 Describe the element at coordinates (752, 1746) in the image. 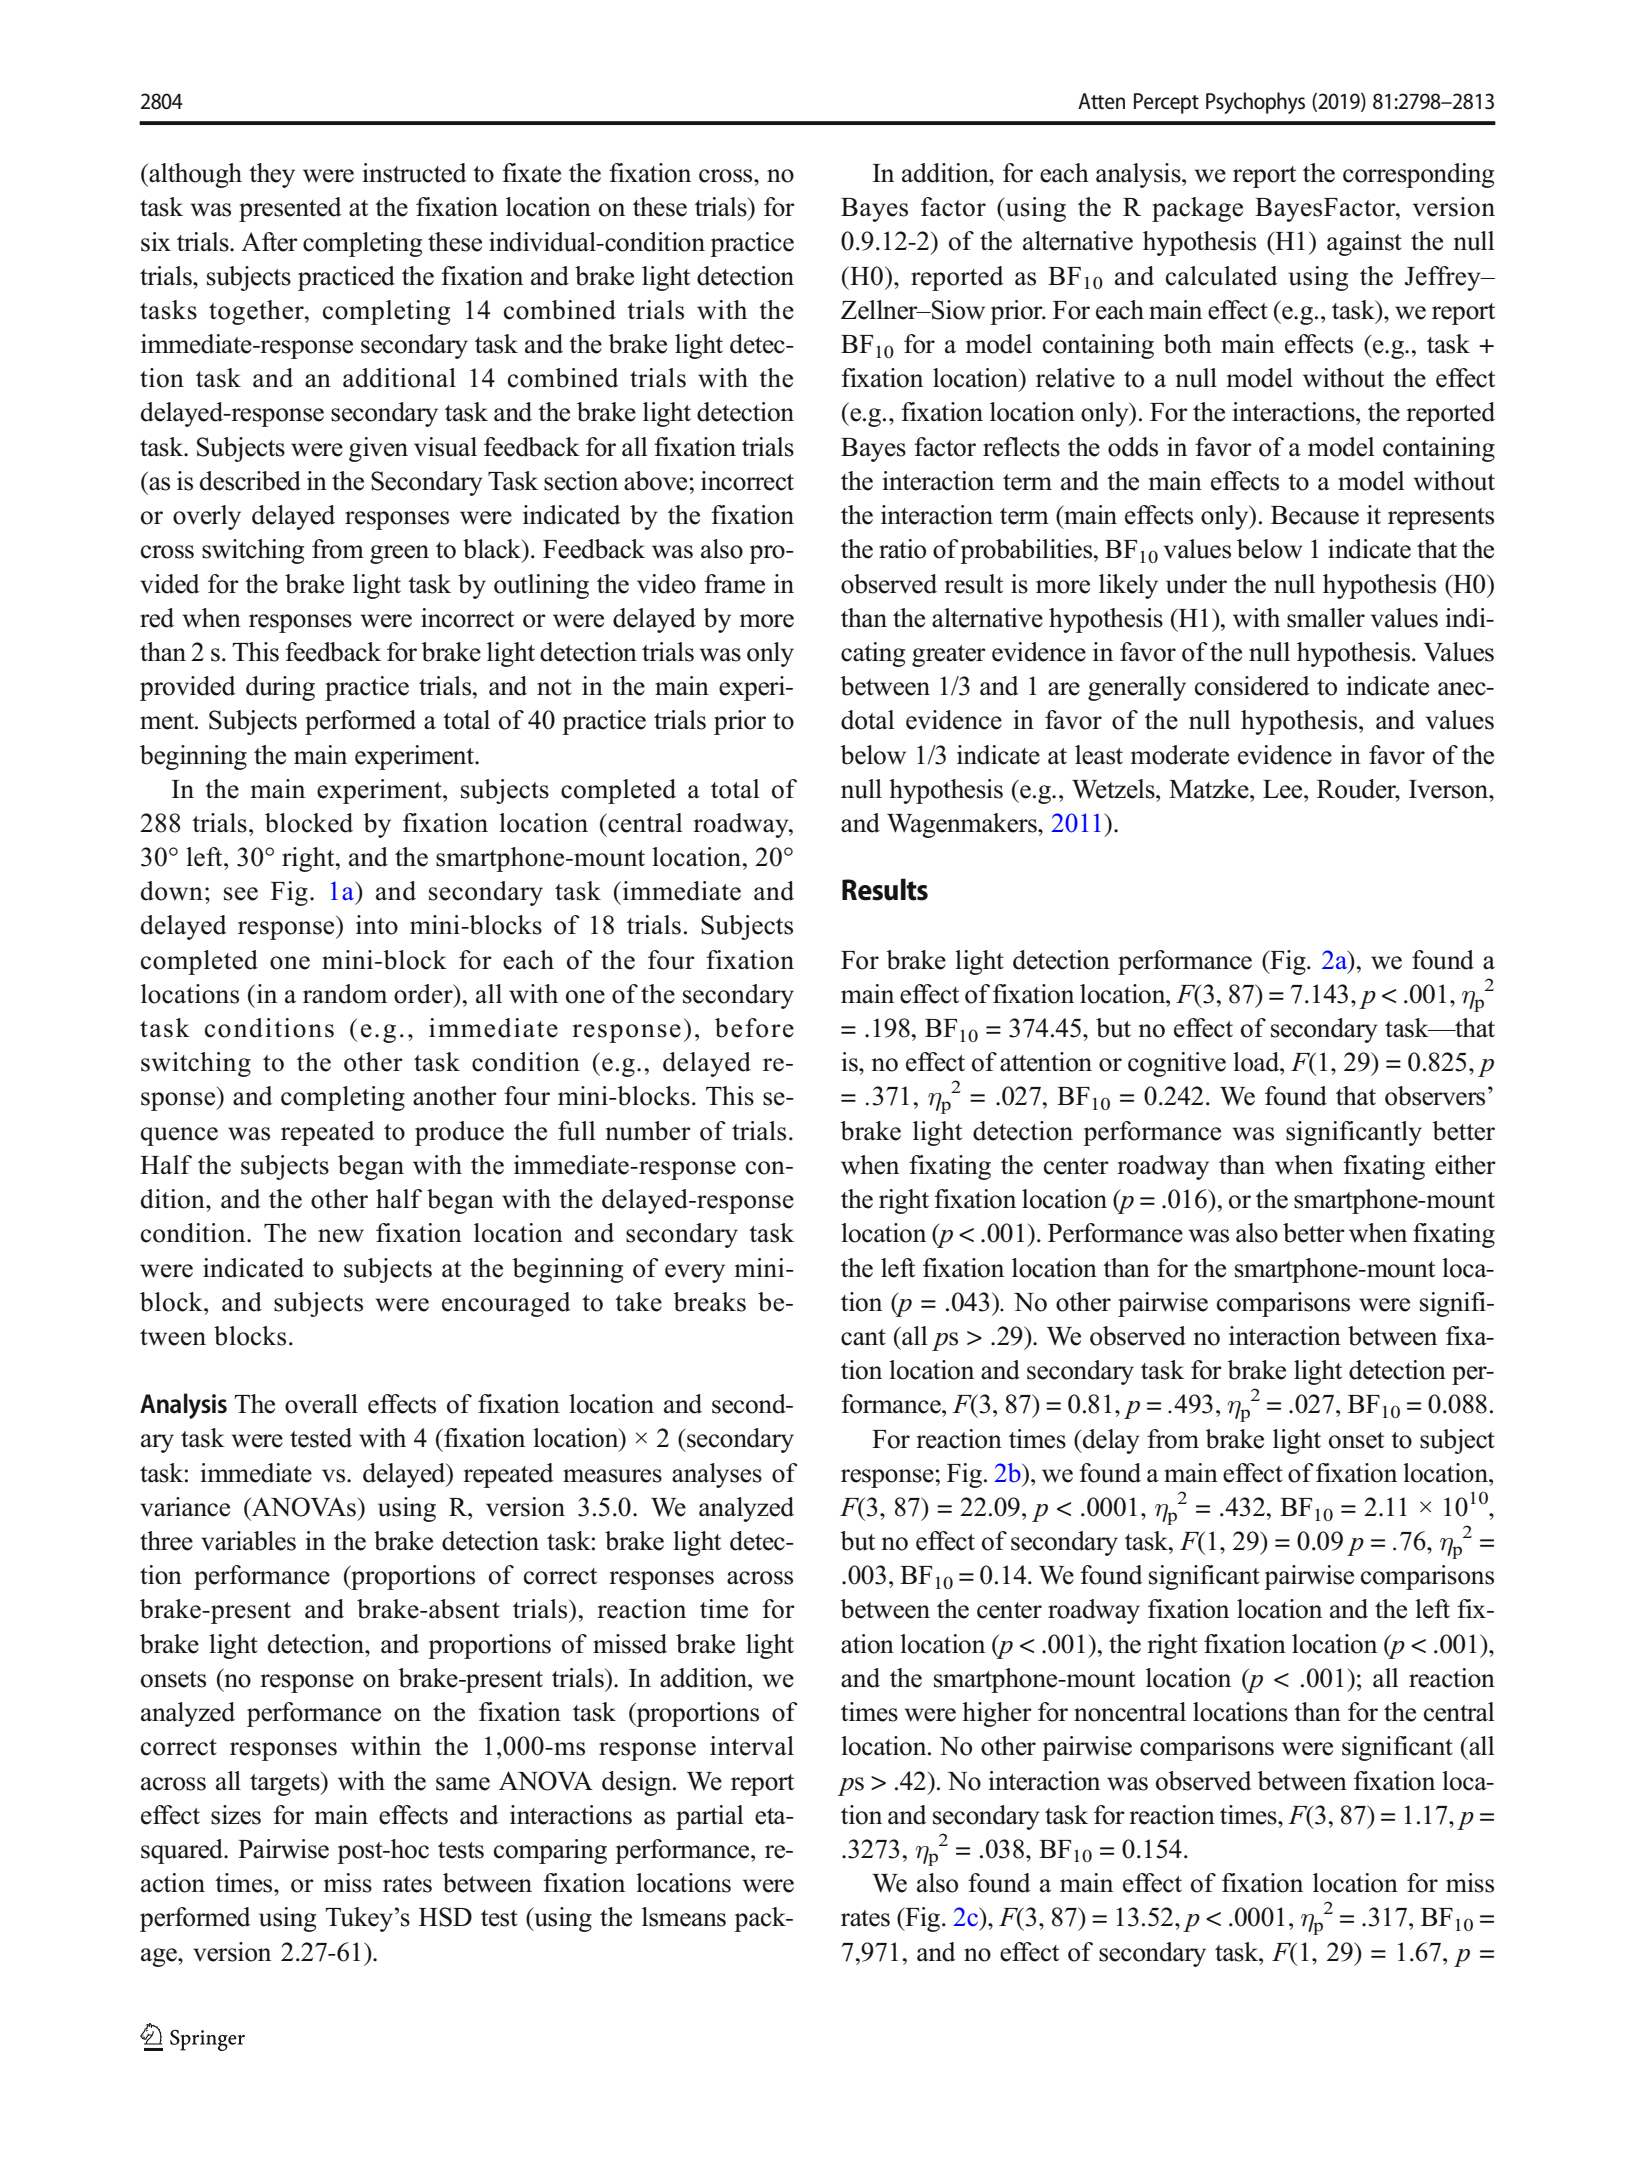

I see `interval` at that location.
